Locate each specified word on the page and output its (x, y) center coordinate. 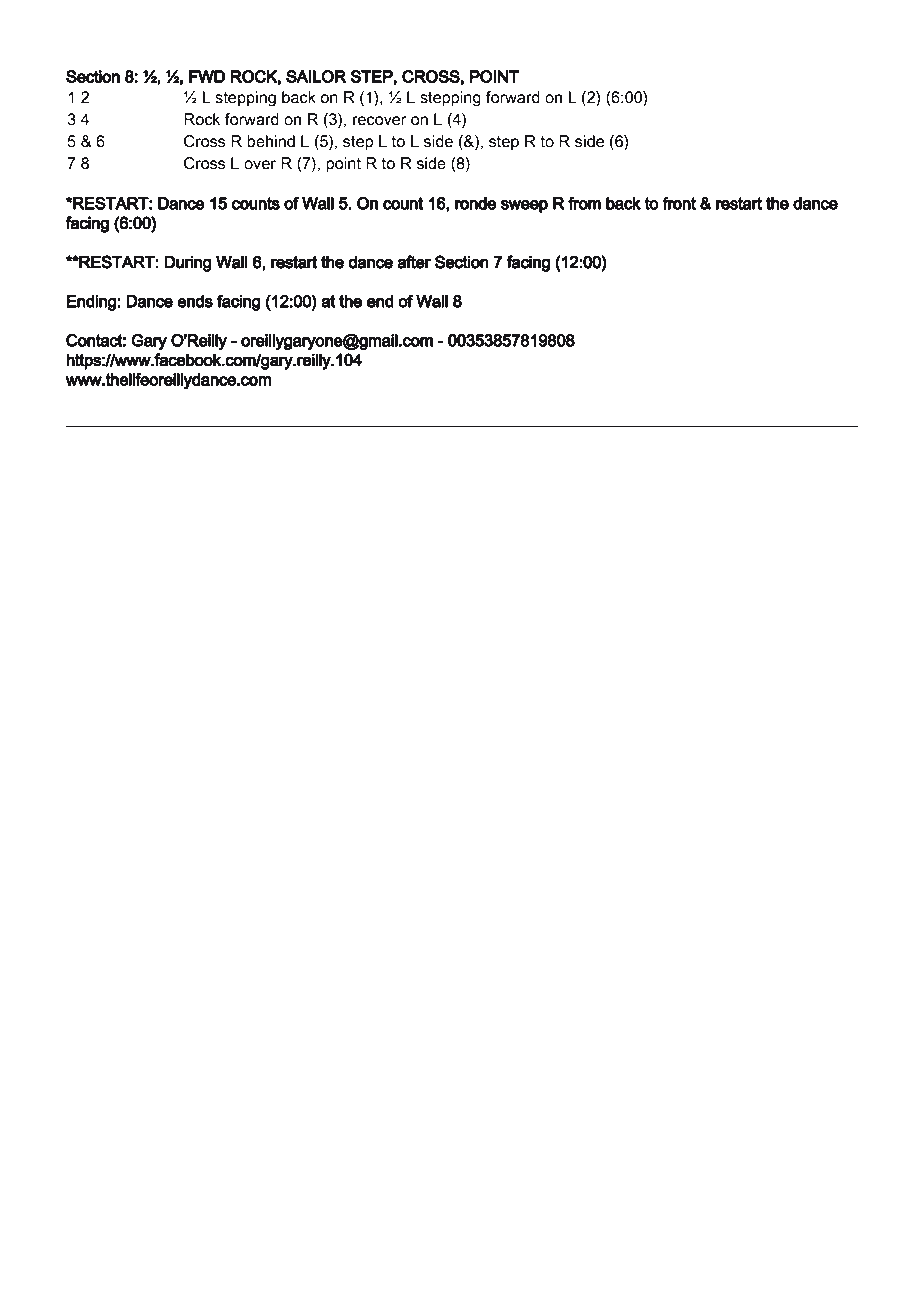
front (679, 203)
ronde (475, 203)
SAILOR (316, 76)
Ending (92, 303)
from (584, 203)
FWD (207, 76)
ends (195, 301)
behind (271, 141)
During (188, 263)
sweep (524, 206)
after (414, 262)
